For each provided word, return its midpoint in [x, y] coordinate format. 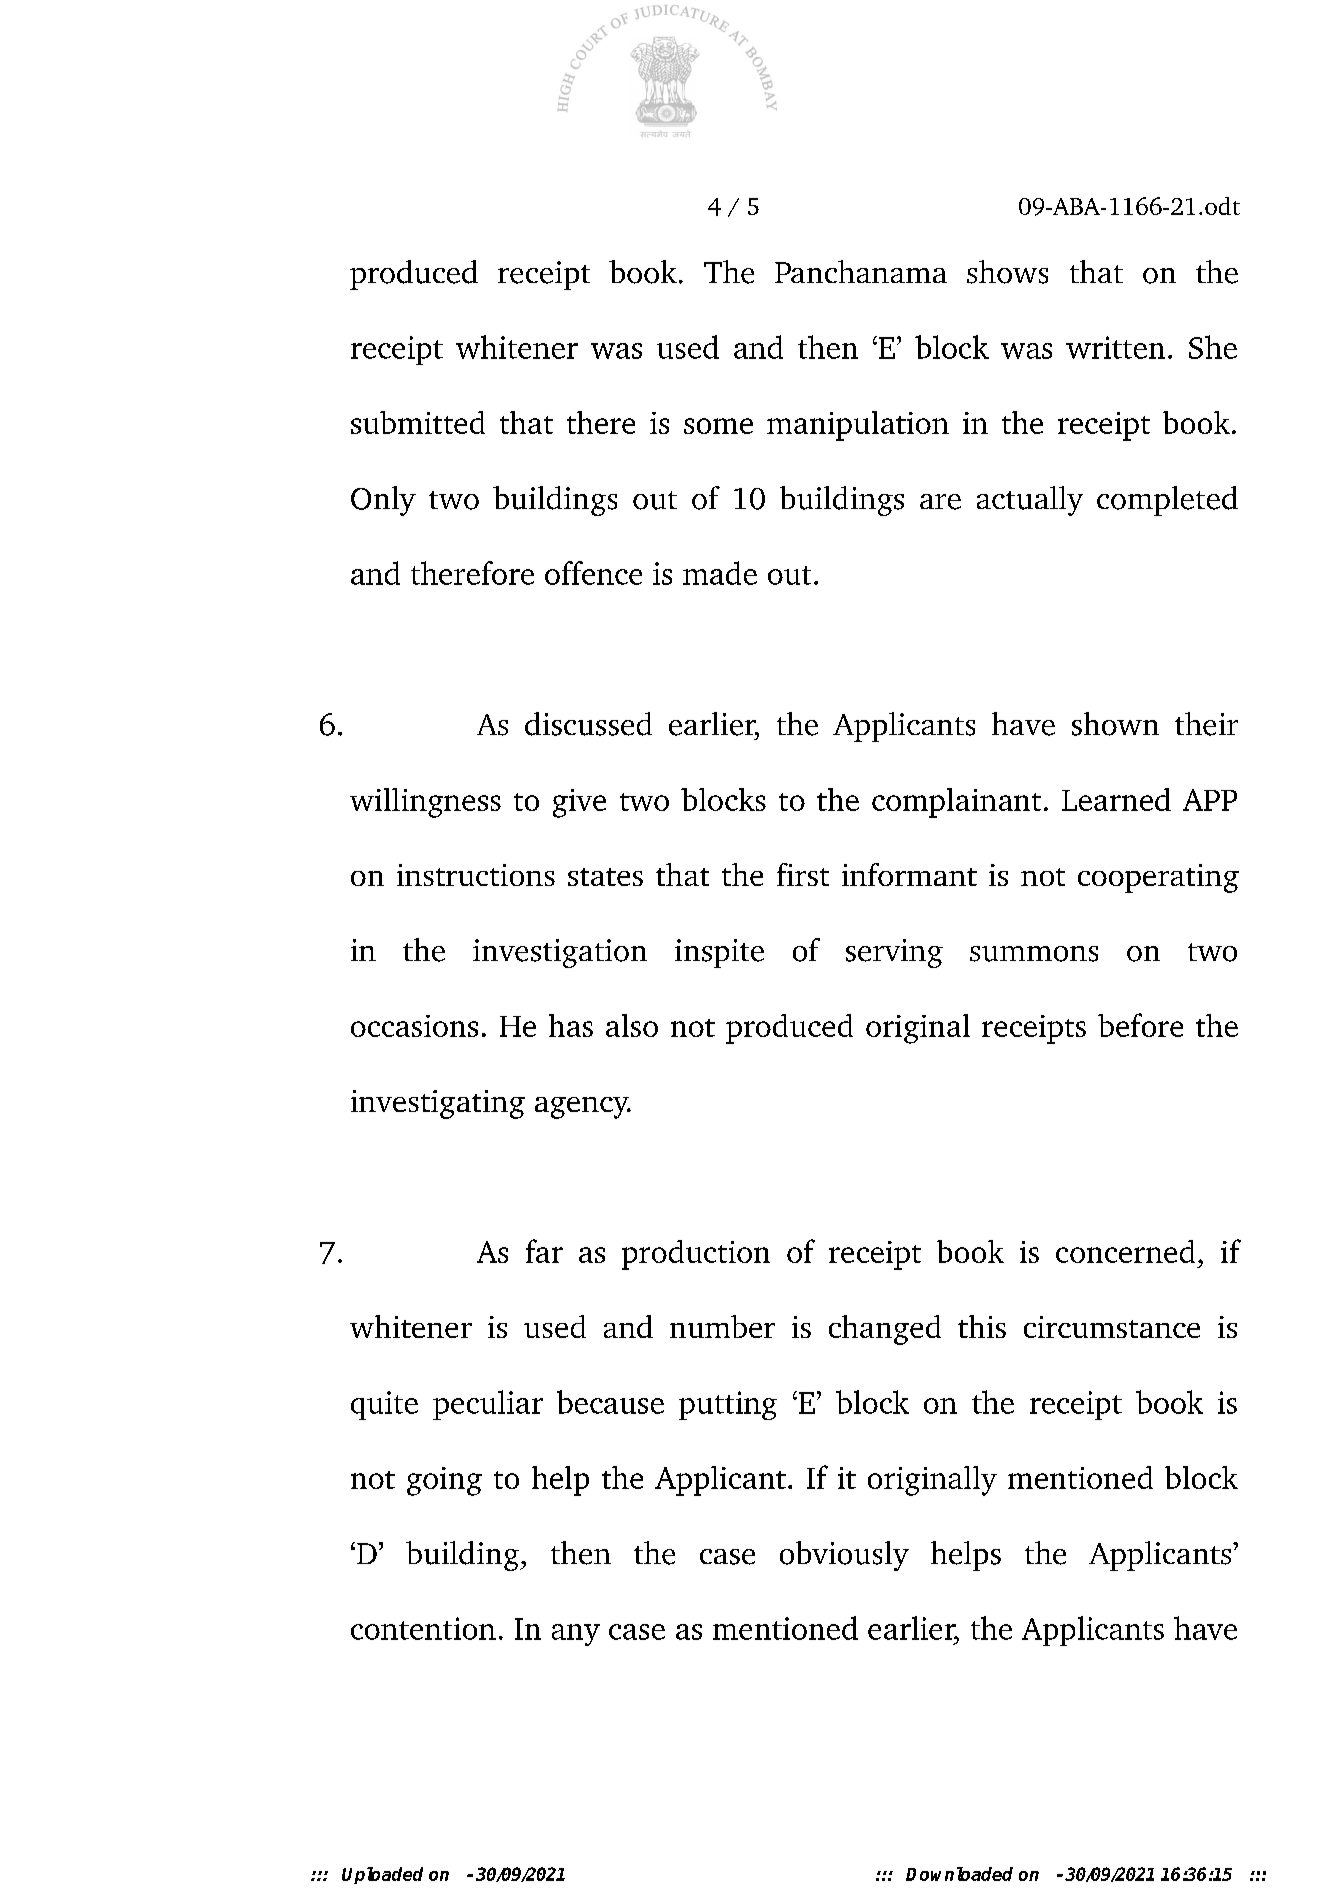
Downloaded [959, 1874]
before [1140, 1025]
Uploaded [382, 1875]
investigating [438, 1104]
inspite [719, 953]
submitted [418, 422]
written [1115, 347]
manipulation [858, 426]
